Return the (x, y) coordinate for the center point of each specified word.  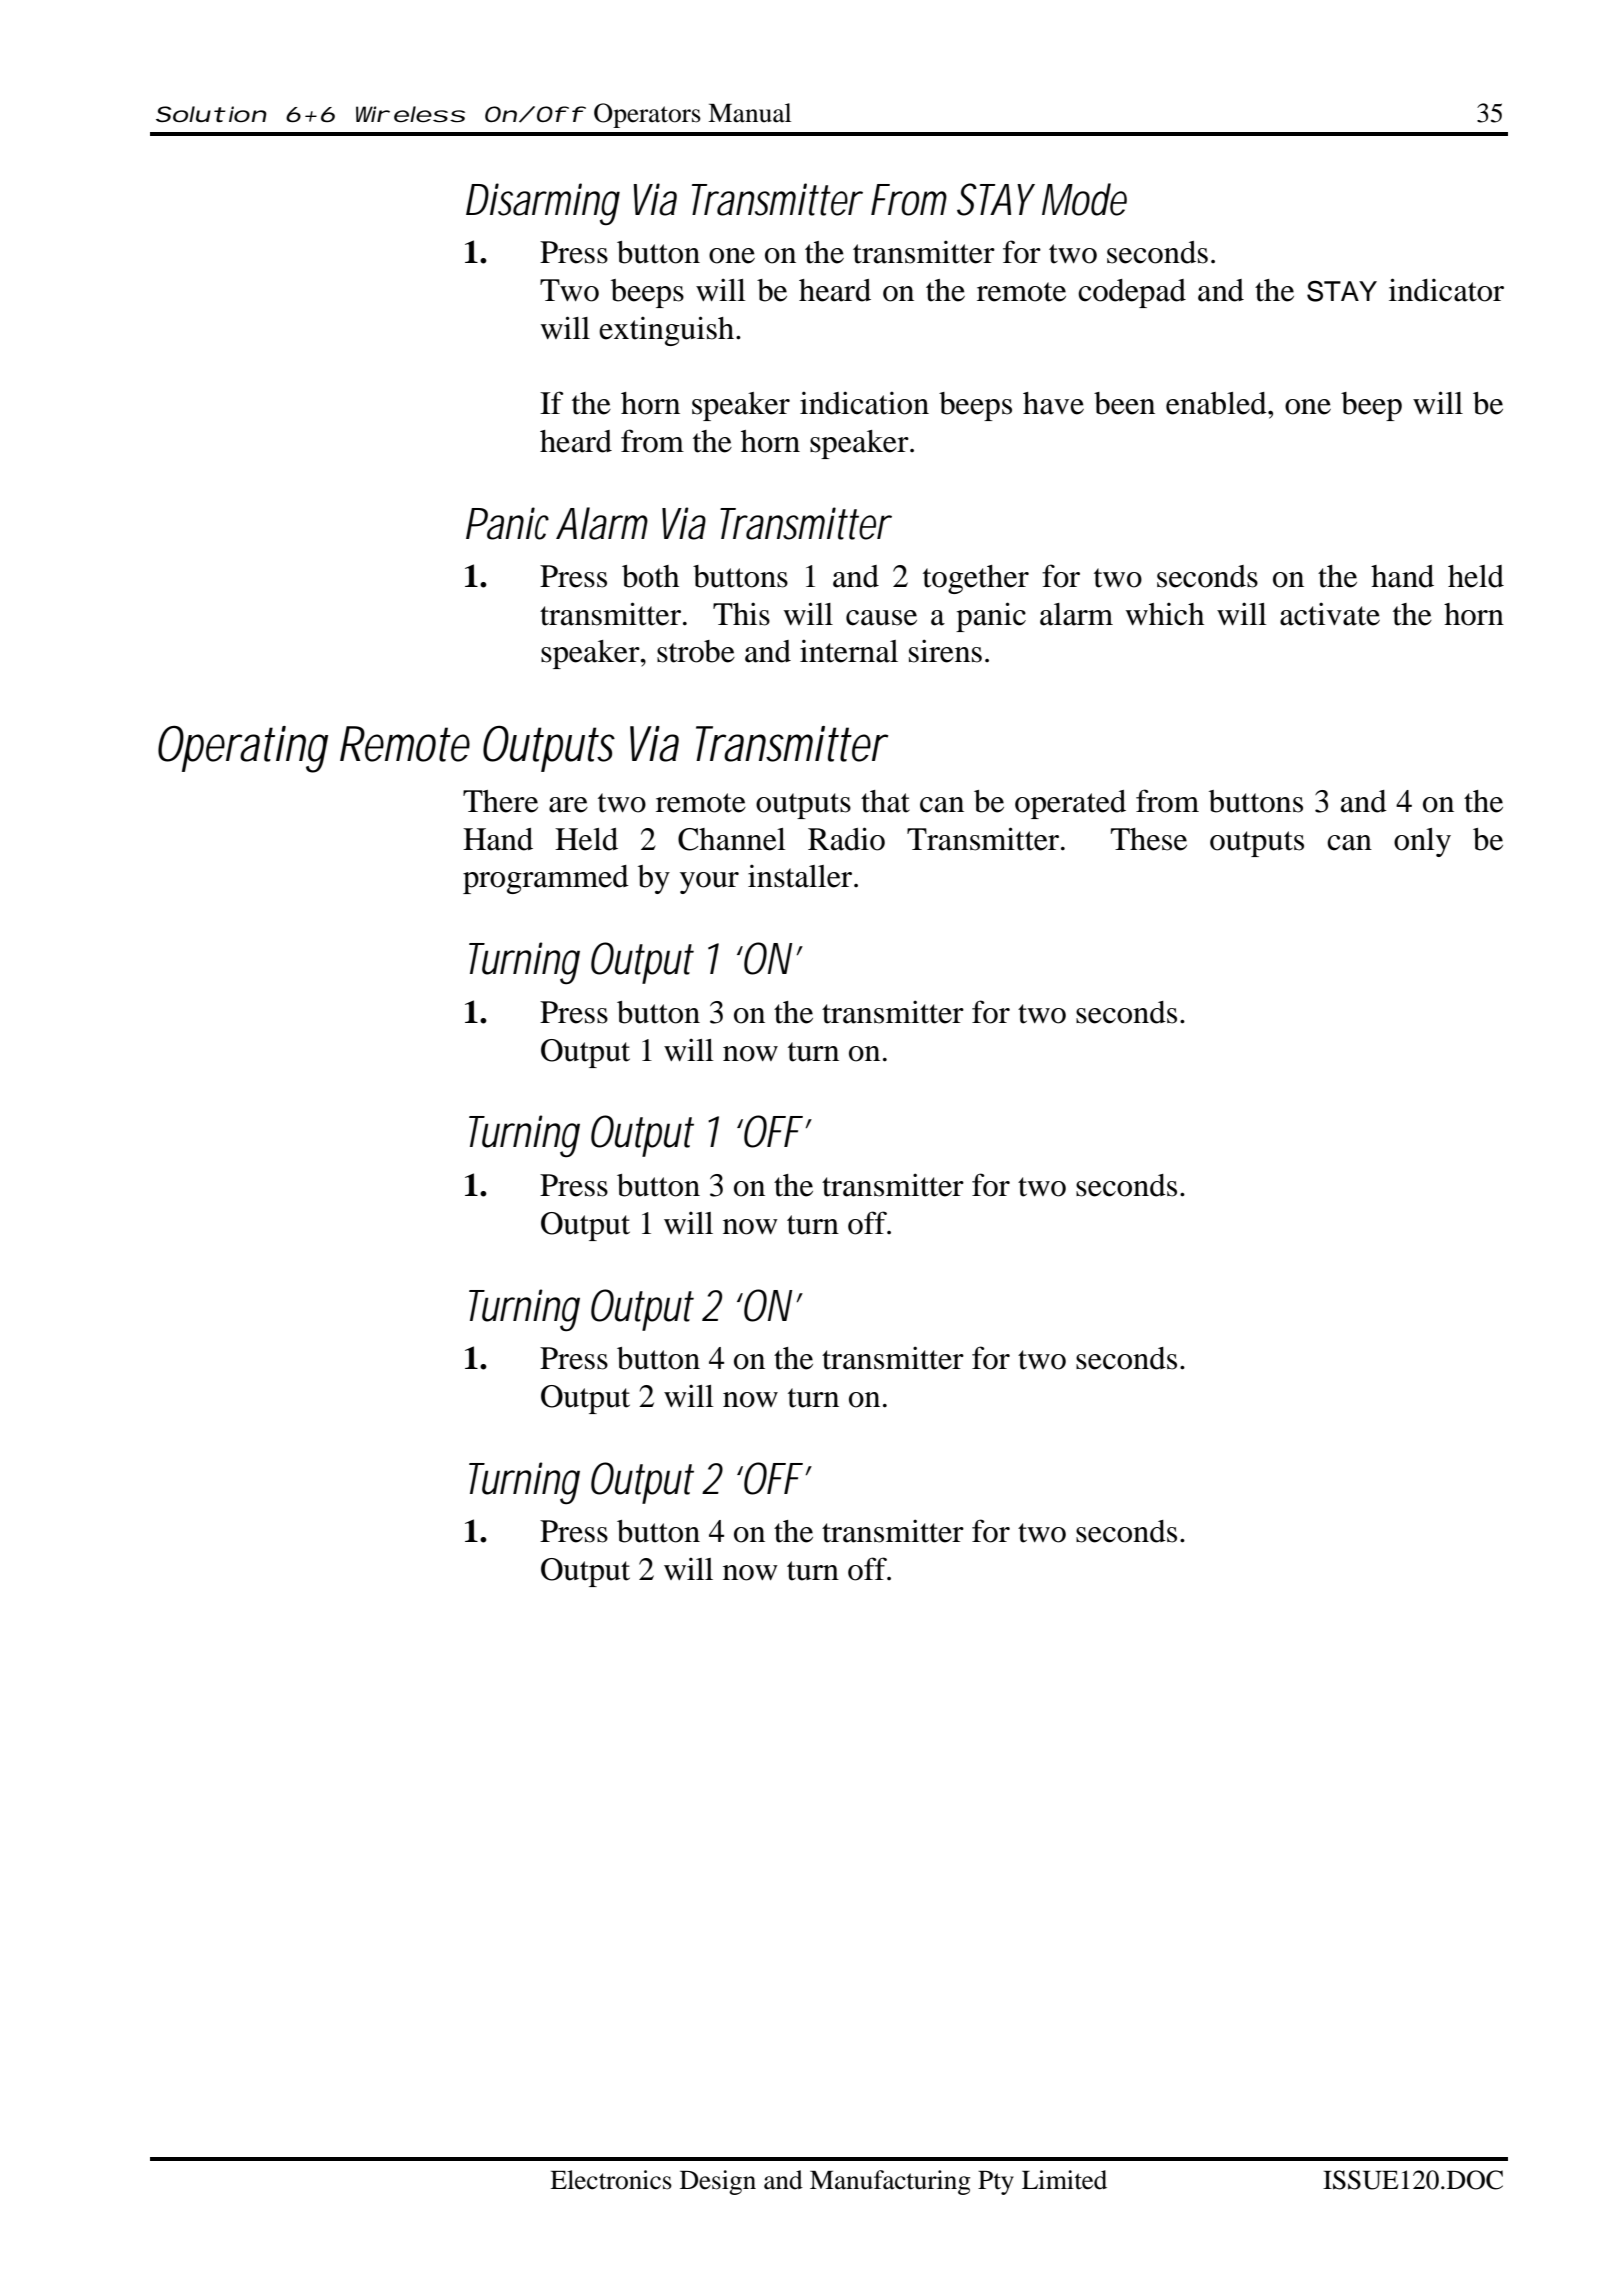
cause (881, 618)
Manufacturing (890, 2182)
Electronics (611, 2180)
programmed (546, 879)
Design (718, 2182)
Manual (750, 113)
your (709, 883)
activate (1330, 614)
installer (801, 876)
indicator (1446, 290)
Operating (243, 749)
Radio (846, 839)
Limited (1064, 2180)
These (1148, 839)
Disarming (543, 204)
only (1422, 842)
